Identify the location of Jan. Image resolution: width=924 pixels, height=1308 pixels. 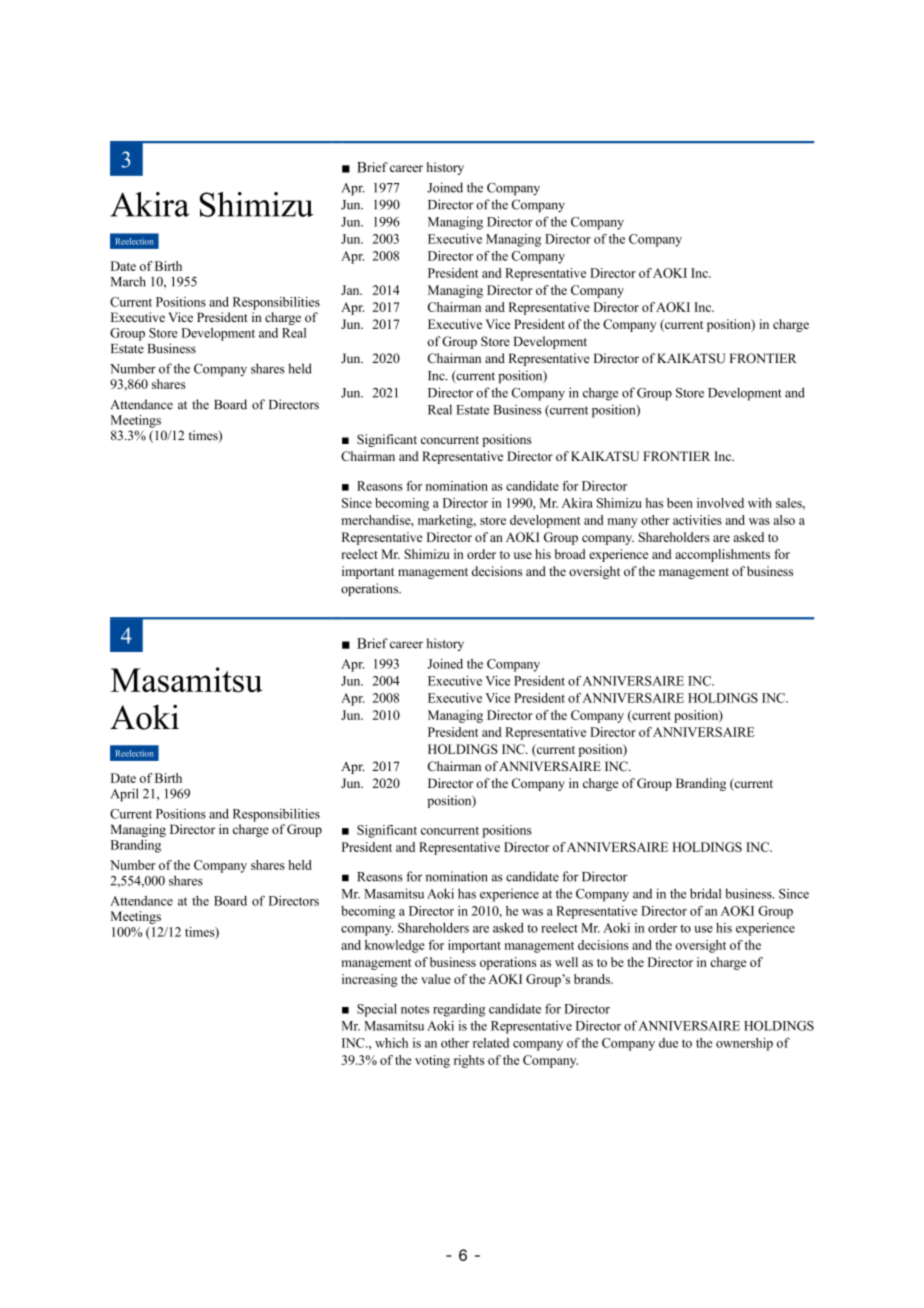
(351, 290).
